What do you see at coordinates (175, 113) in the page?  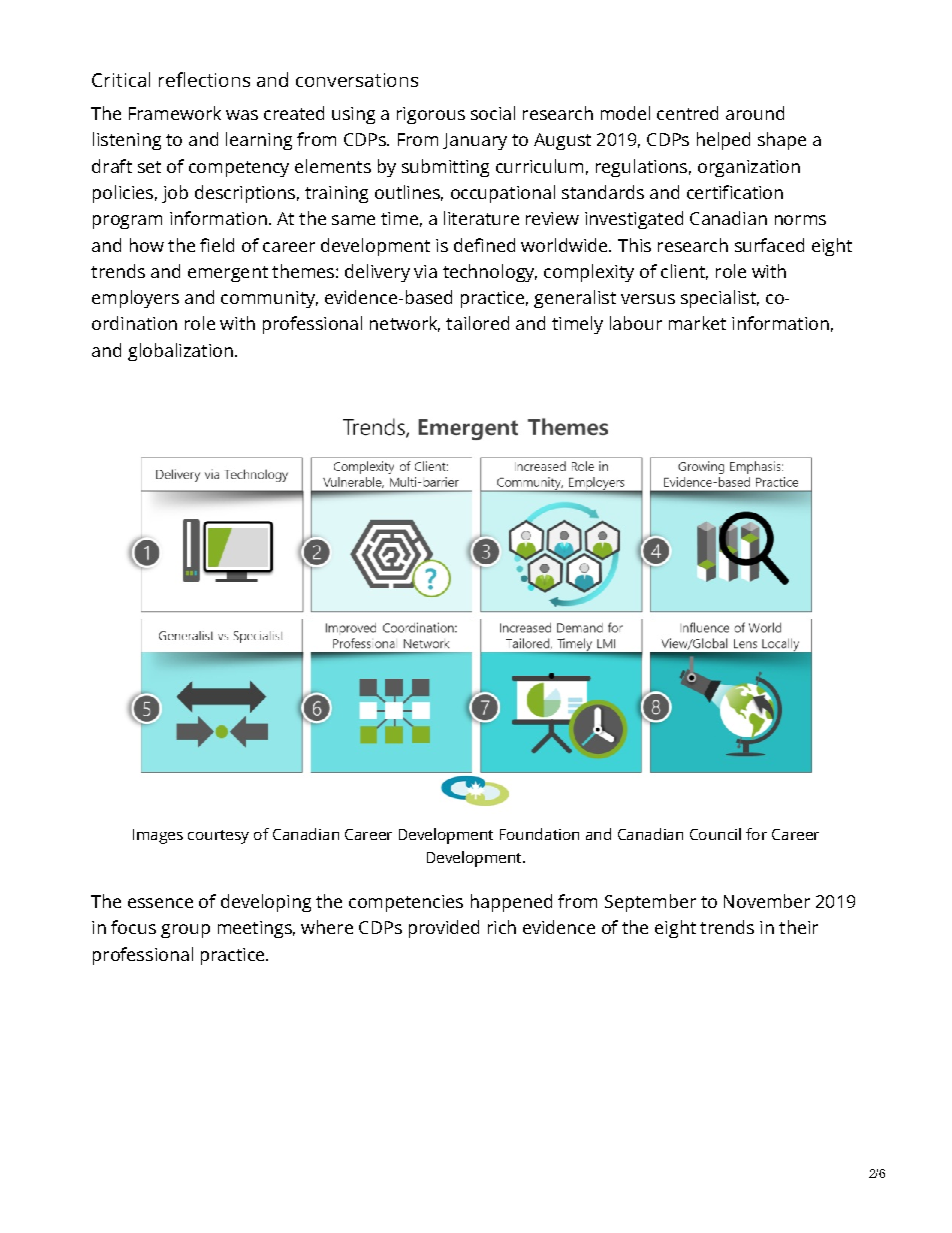 I see `Framework` at bounding box center [175, 113].
